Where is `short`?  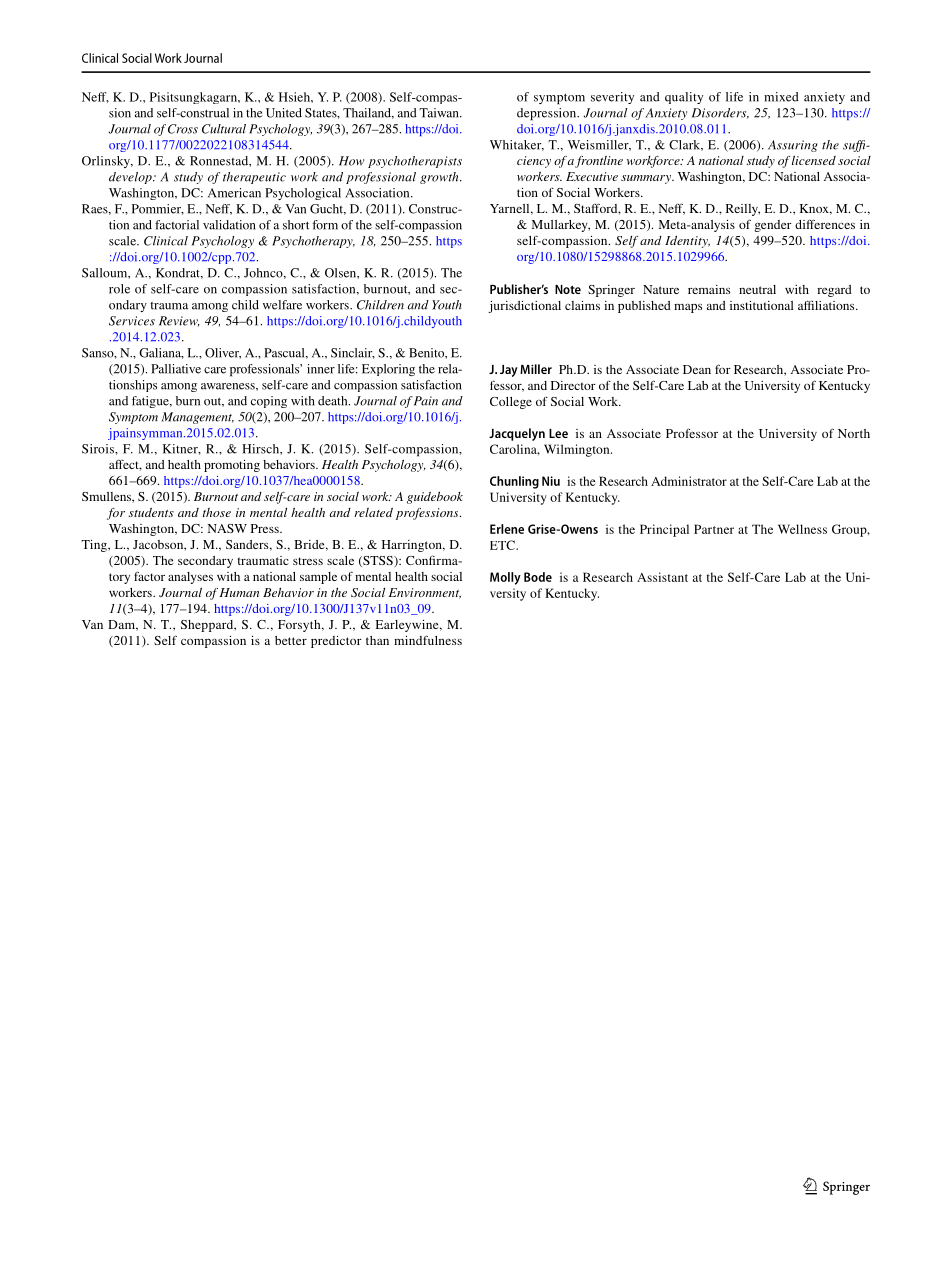 short is located at coordinates (296, 225).
